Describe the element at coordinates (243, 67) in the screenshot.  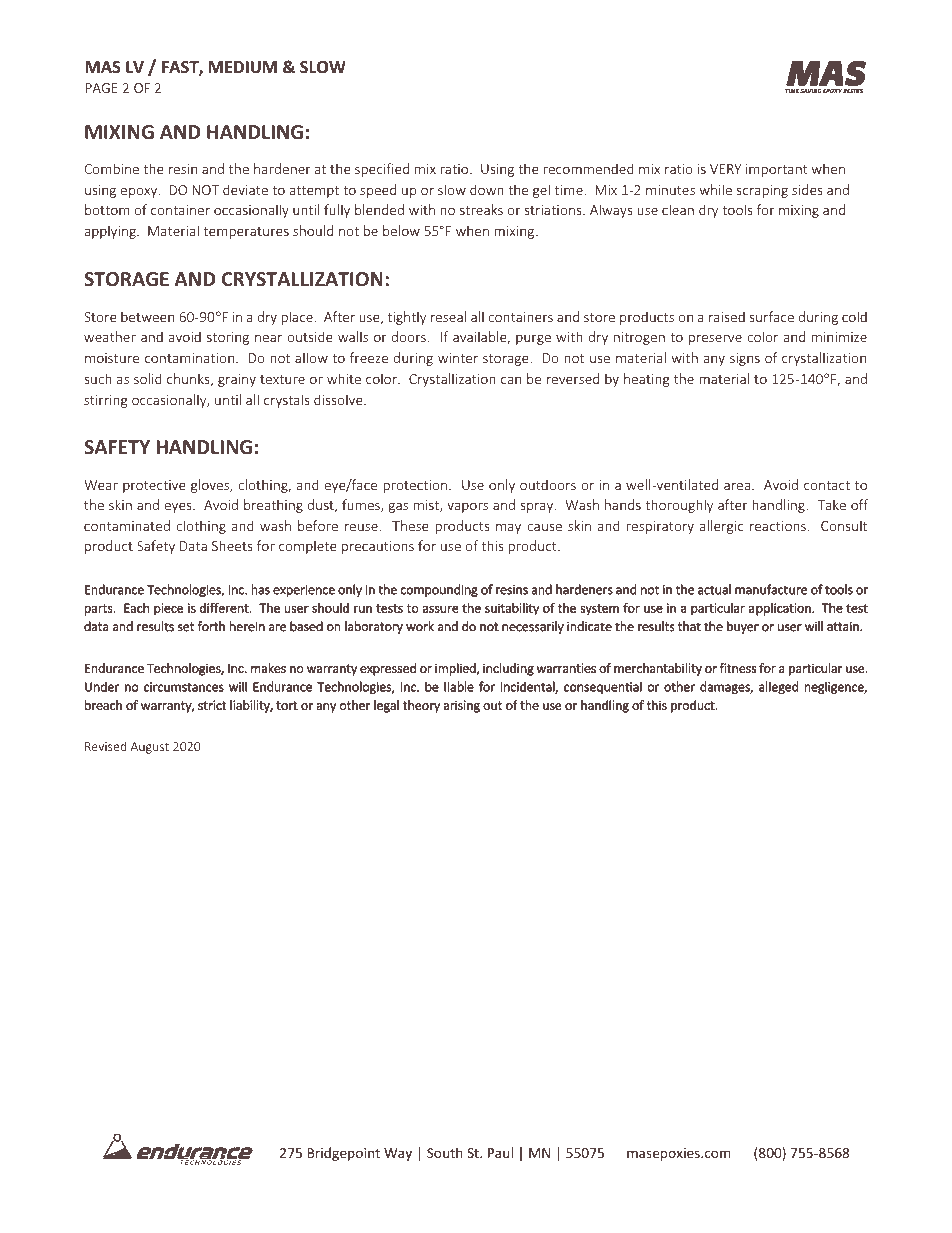
I see `MEDIUM` at that location.
